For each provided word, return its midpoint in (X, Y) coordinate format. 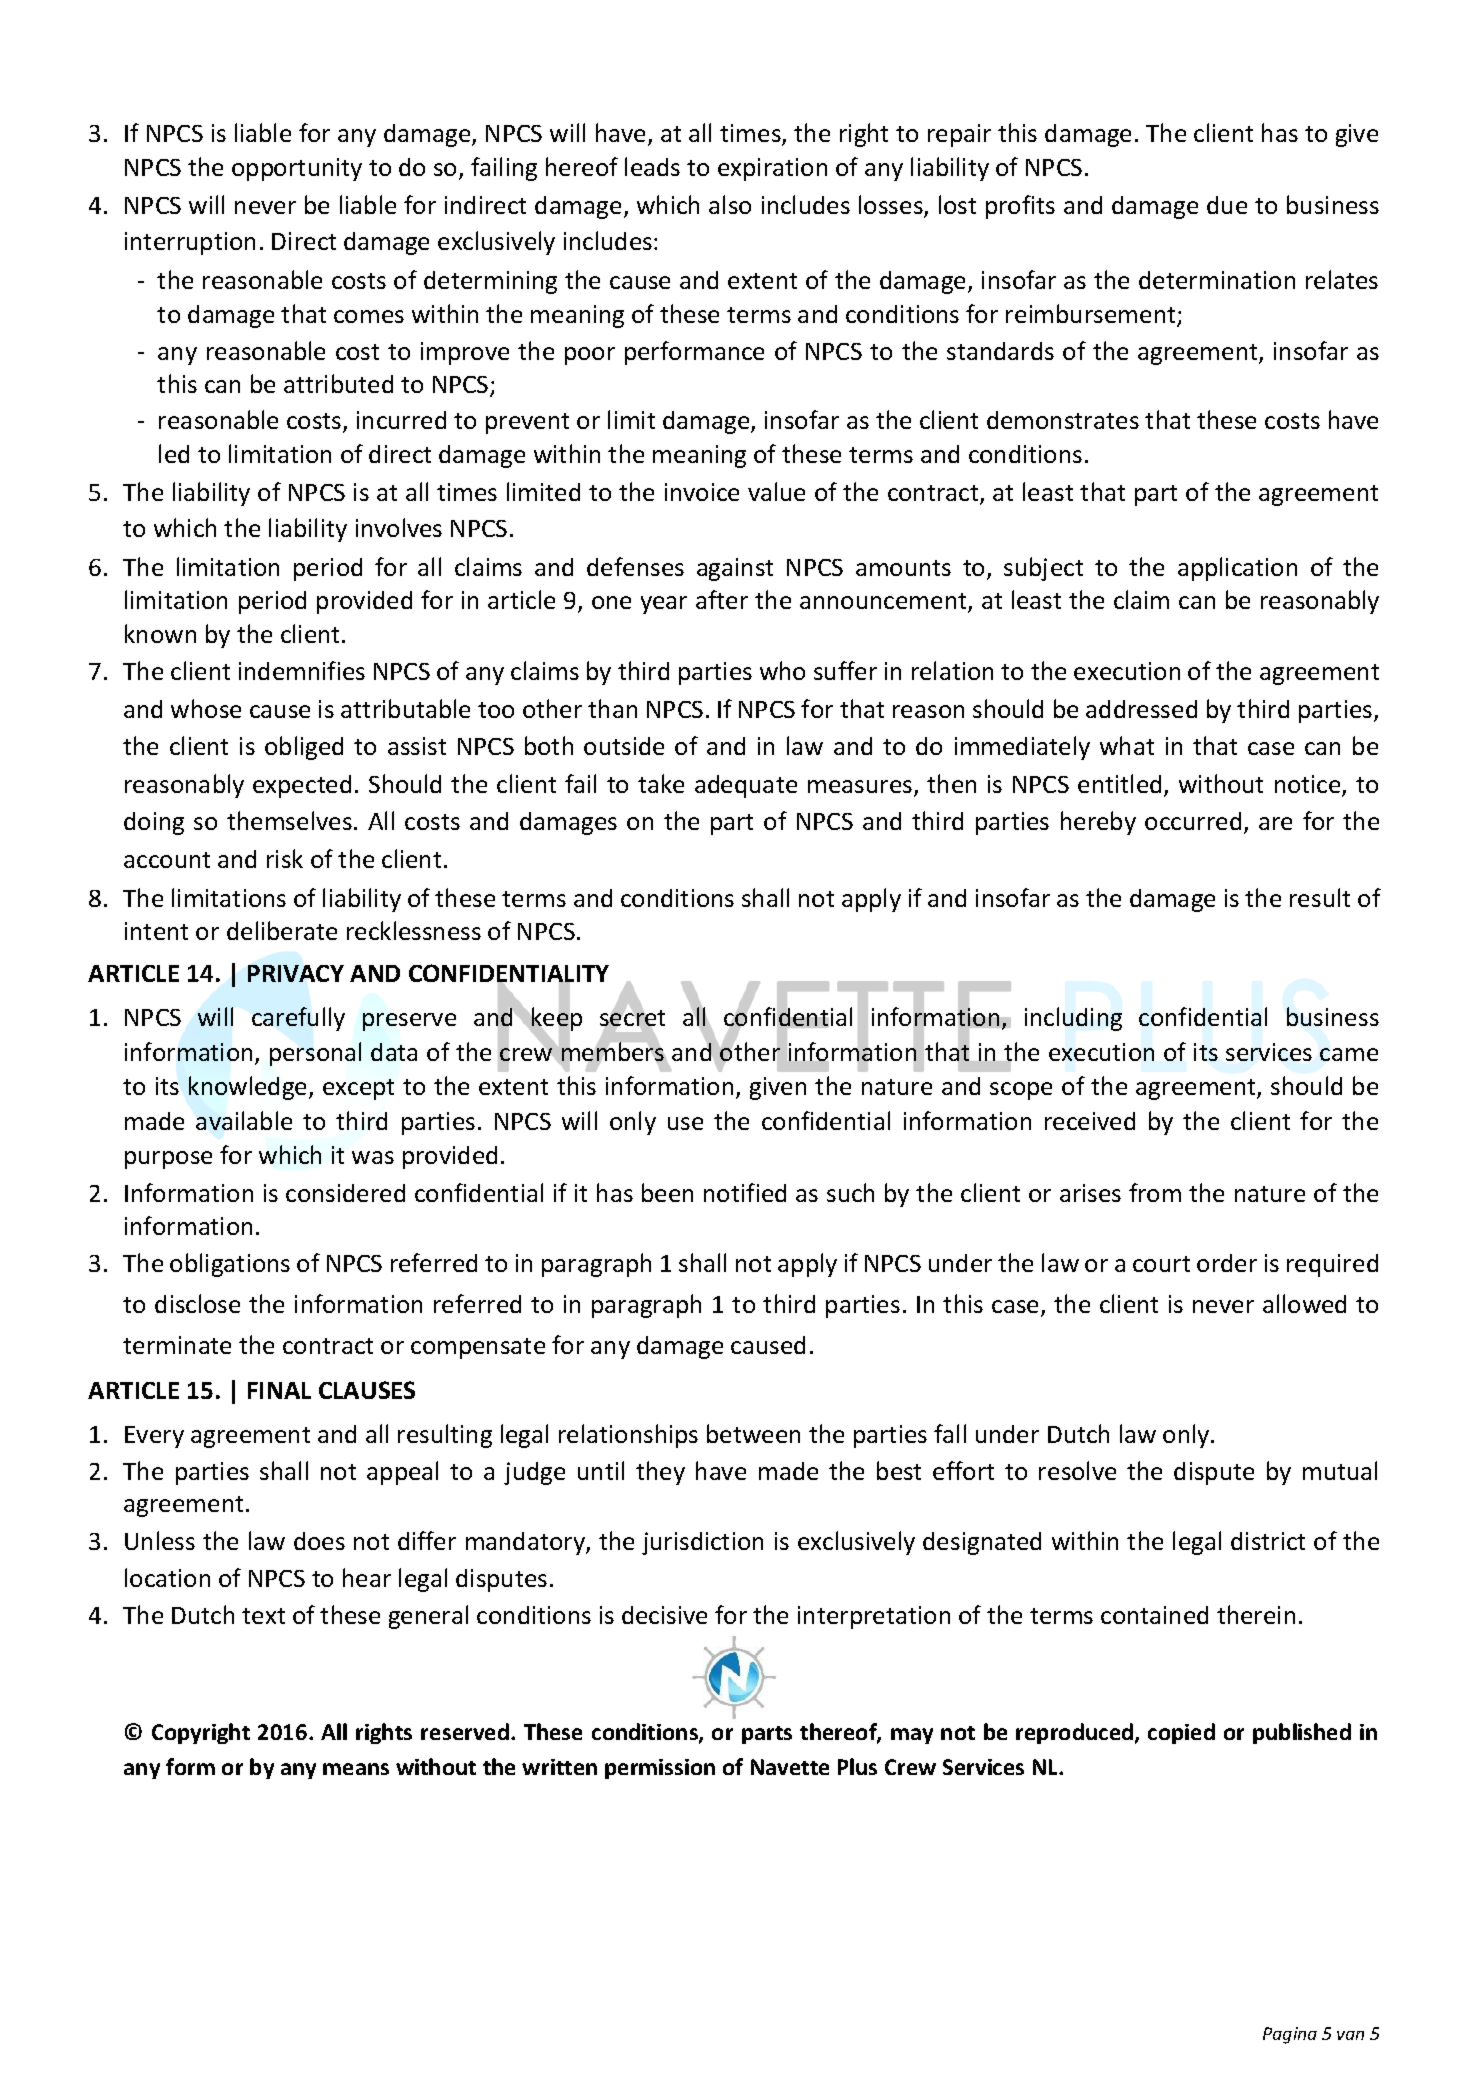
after (722, 599)
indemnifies (302, 670)
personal (315, 1054)
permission (660, 1769)
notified (745, 1192)
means (356, 1769)
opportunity (297, 169)
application (1237, 569)
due (1227, 205)
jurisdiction (702, 1543)
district (1268, 1541)
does (319, 1541)
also (730, 204)
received (1090, 1121)
